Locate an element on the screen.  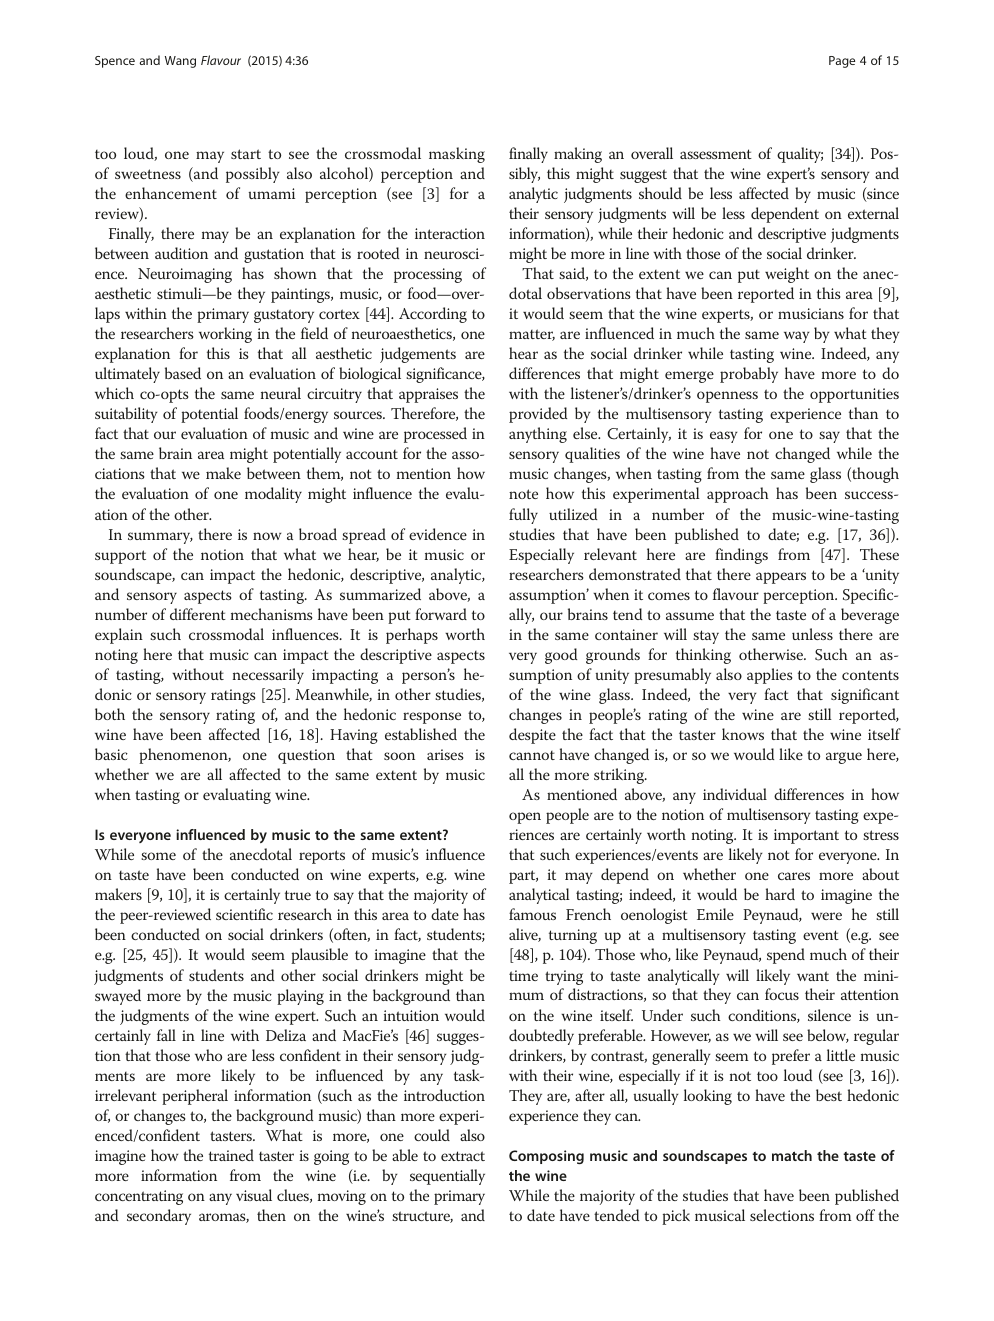
masking is located at coordinates (457, 155).
